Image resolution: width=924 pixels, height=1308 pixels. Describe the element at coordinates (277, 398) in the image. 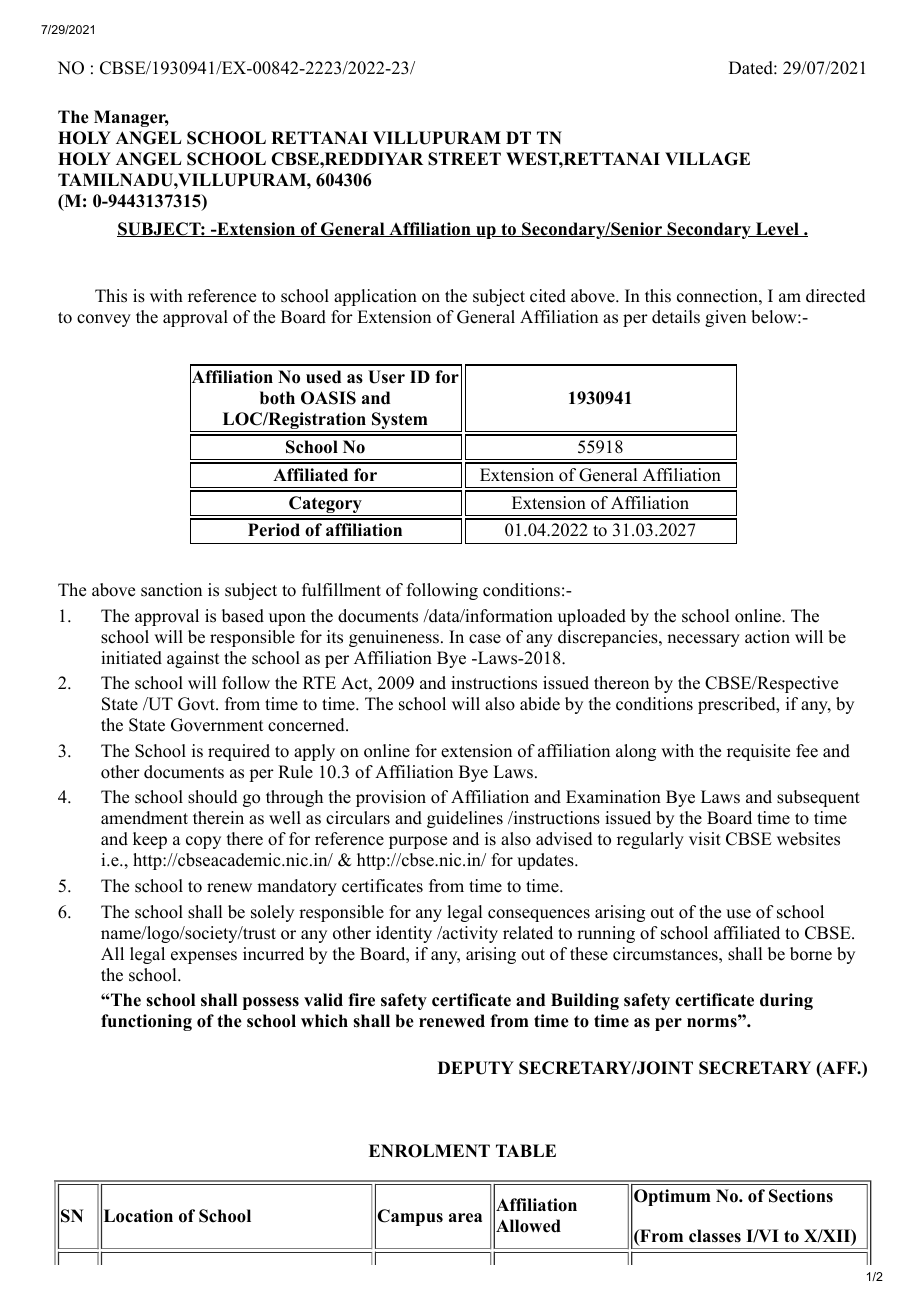

I see `both` at that location.
